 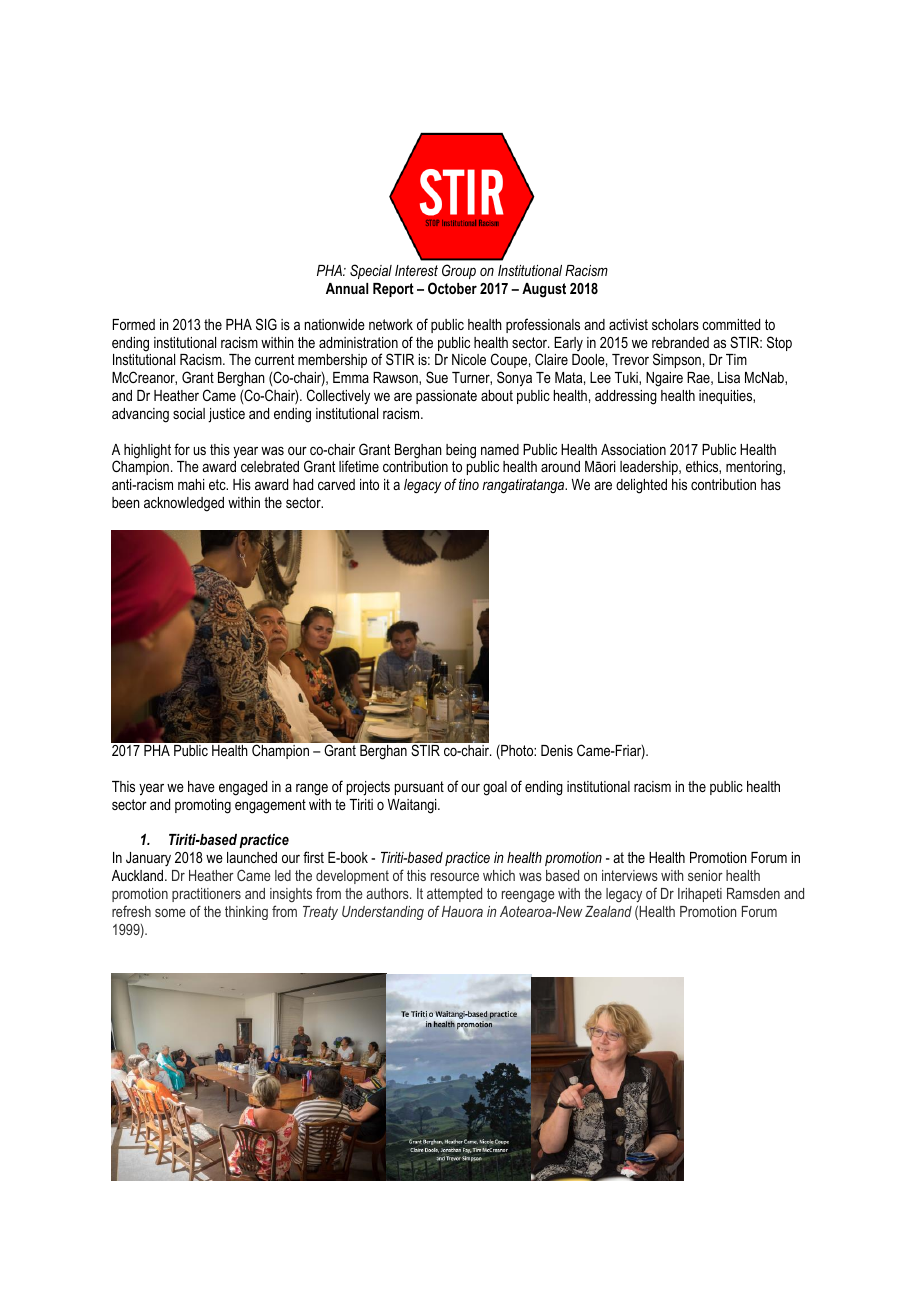 I want to click on goal, so click(x=495, y=788).
